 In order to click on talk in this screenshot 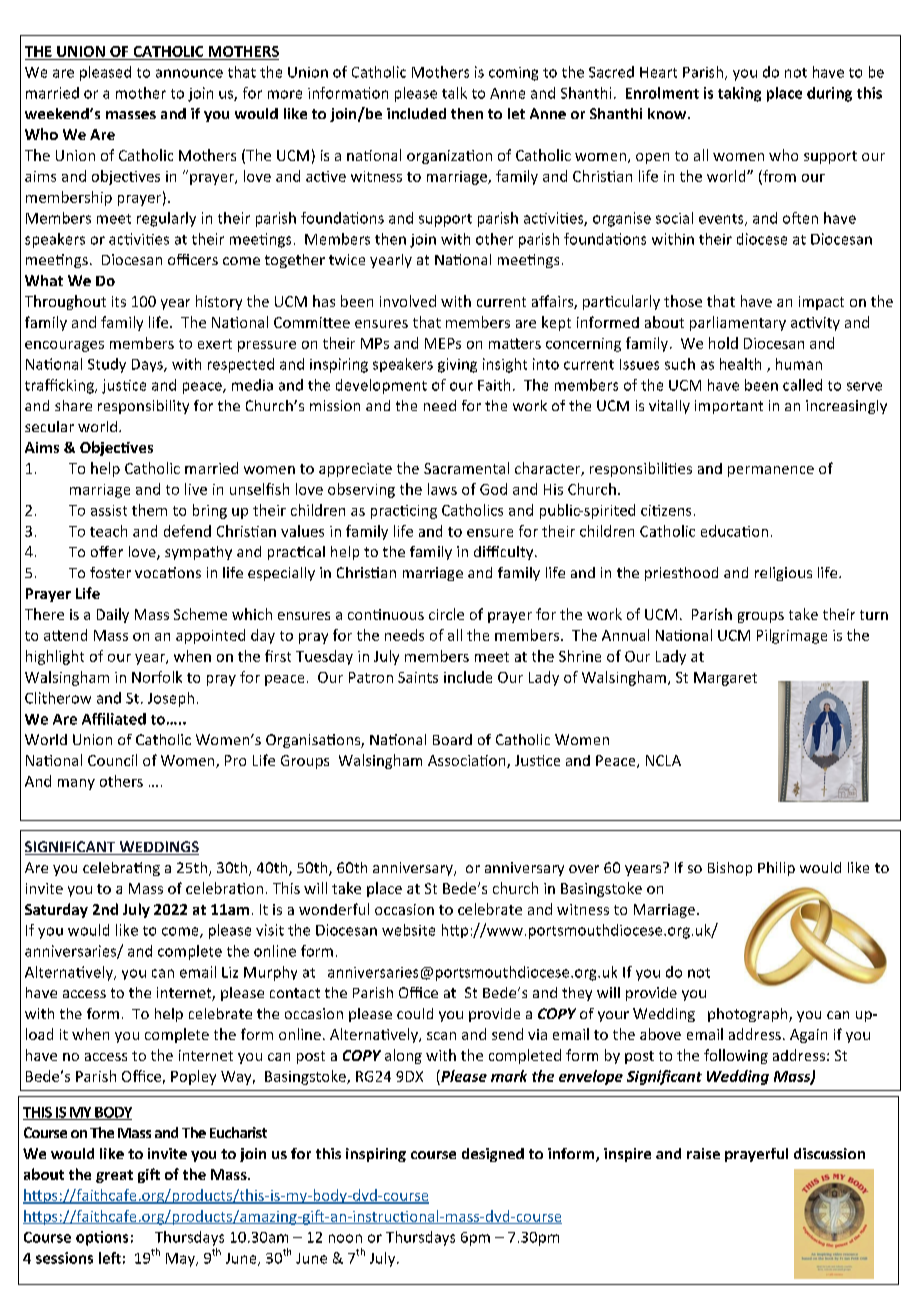, I will do `click(454, 93)`.
